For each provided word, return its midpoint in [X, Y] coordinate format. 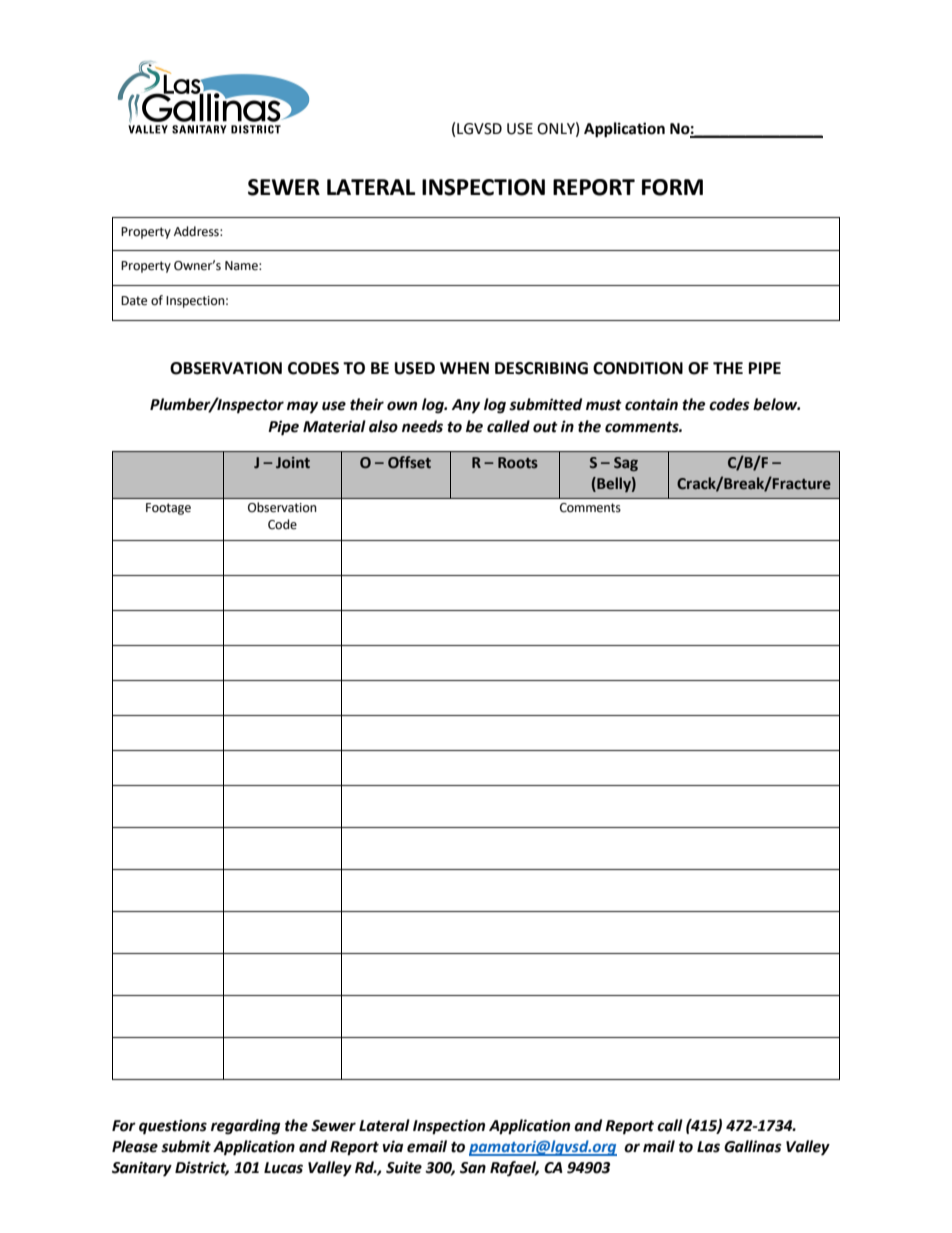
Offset [409, 462]
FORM [672, 187]
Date [134, 301]
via [393, 1146]
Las [708, 1147]
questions [173, 1127]
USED [415, 368]
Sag [626, 464]
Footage [168, 509]
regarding [245, 1127]
